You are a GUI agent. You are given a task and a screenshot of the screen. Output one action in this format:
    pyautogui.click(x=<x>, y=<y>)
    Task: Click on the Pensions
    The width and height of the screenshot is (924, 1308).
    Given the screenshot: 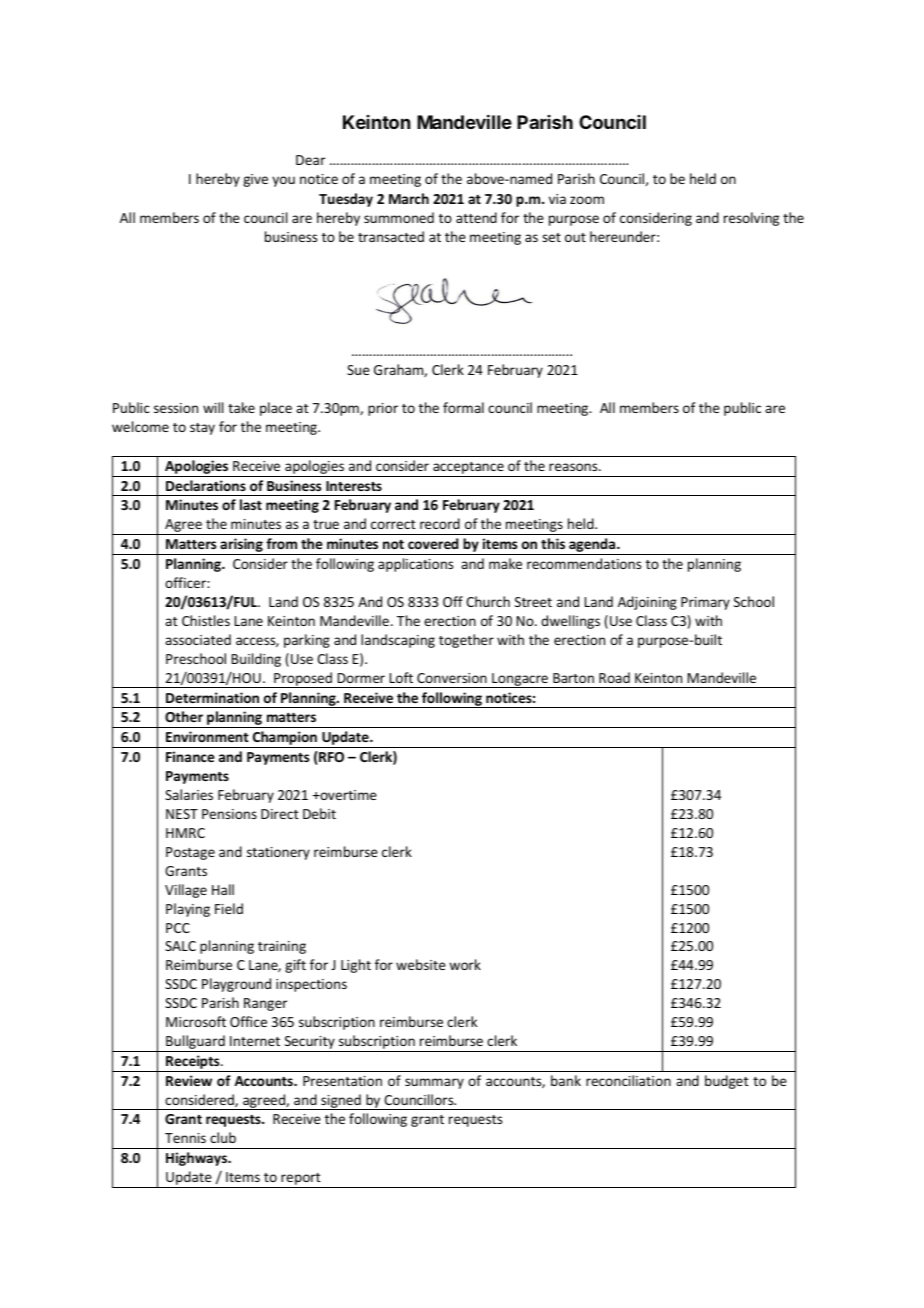 What is the action you would take?
    pyautogui.click(x=229, y=814)
